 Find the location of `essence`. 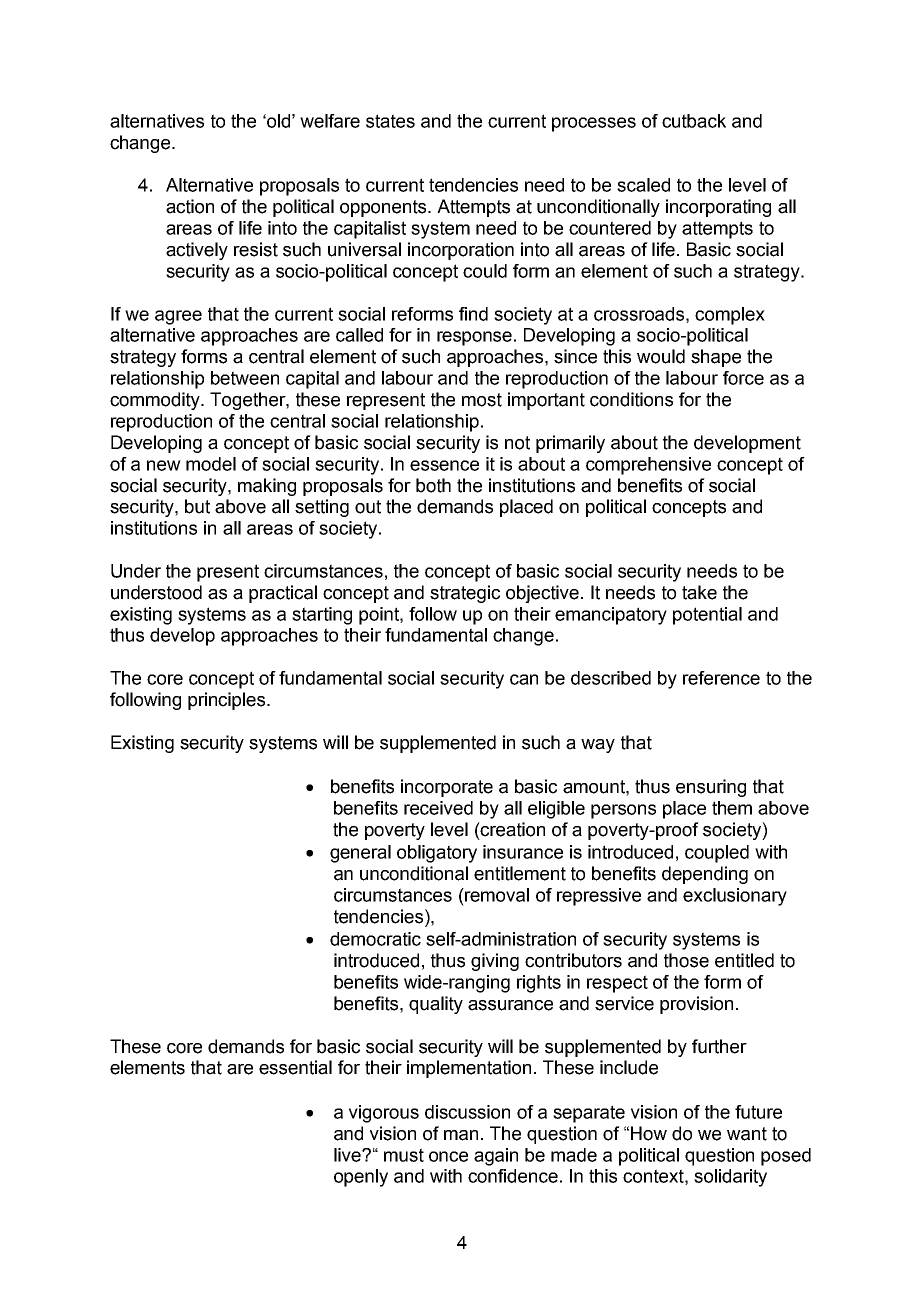

essence is located at coordinates (444, 465).
